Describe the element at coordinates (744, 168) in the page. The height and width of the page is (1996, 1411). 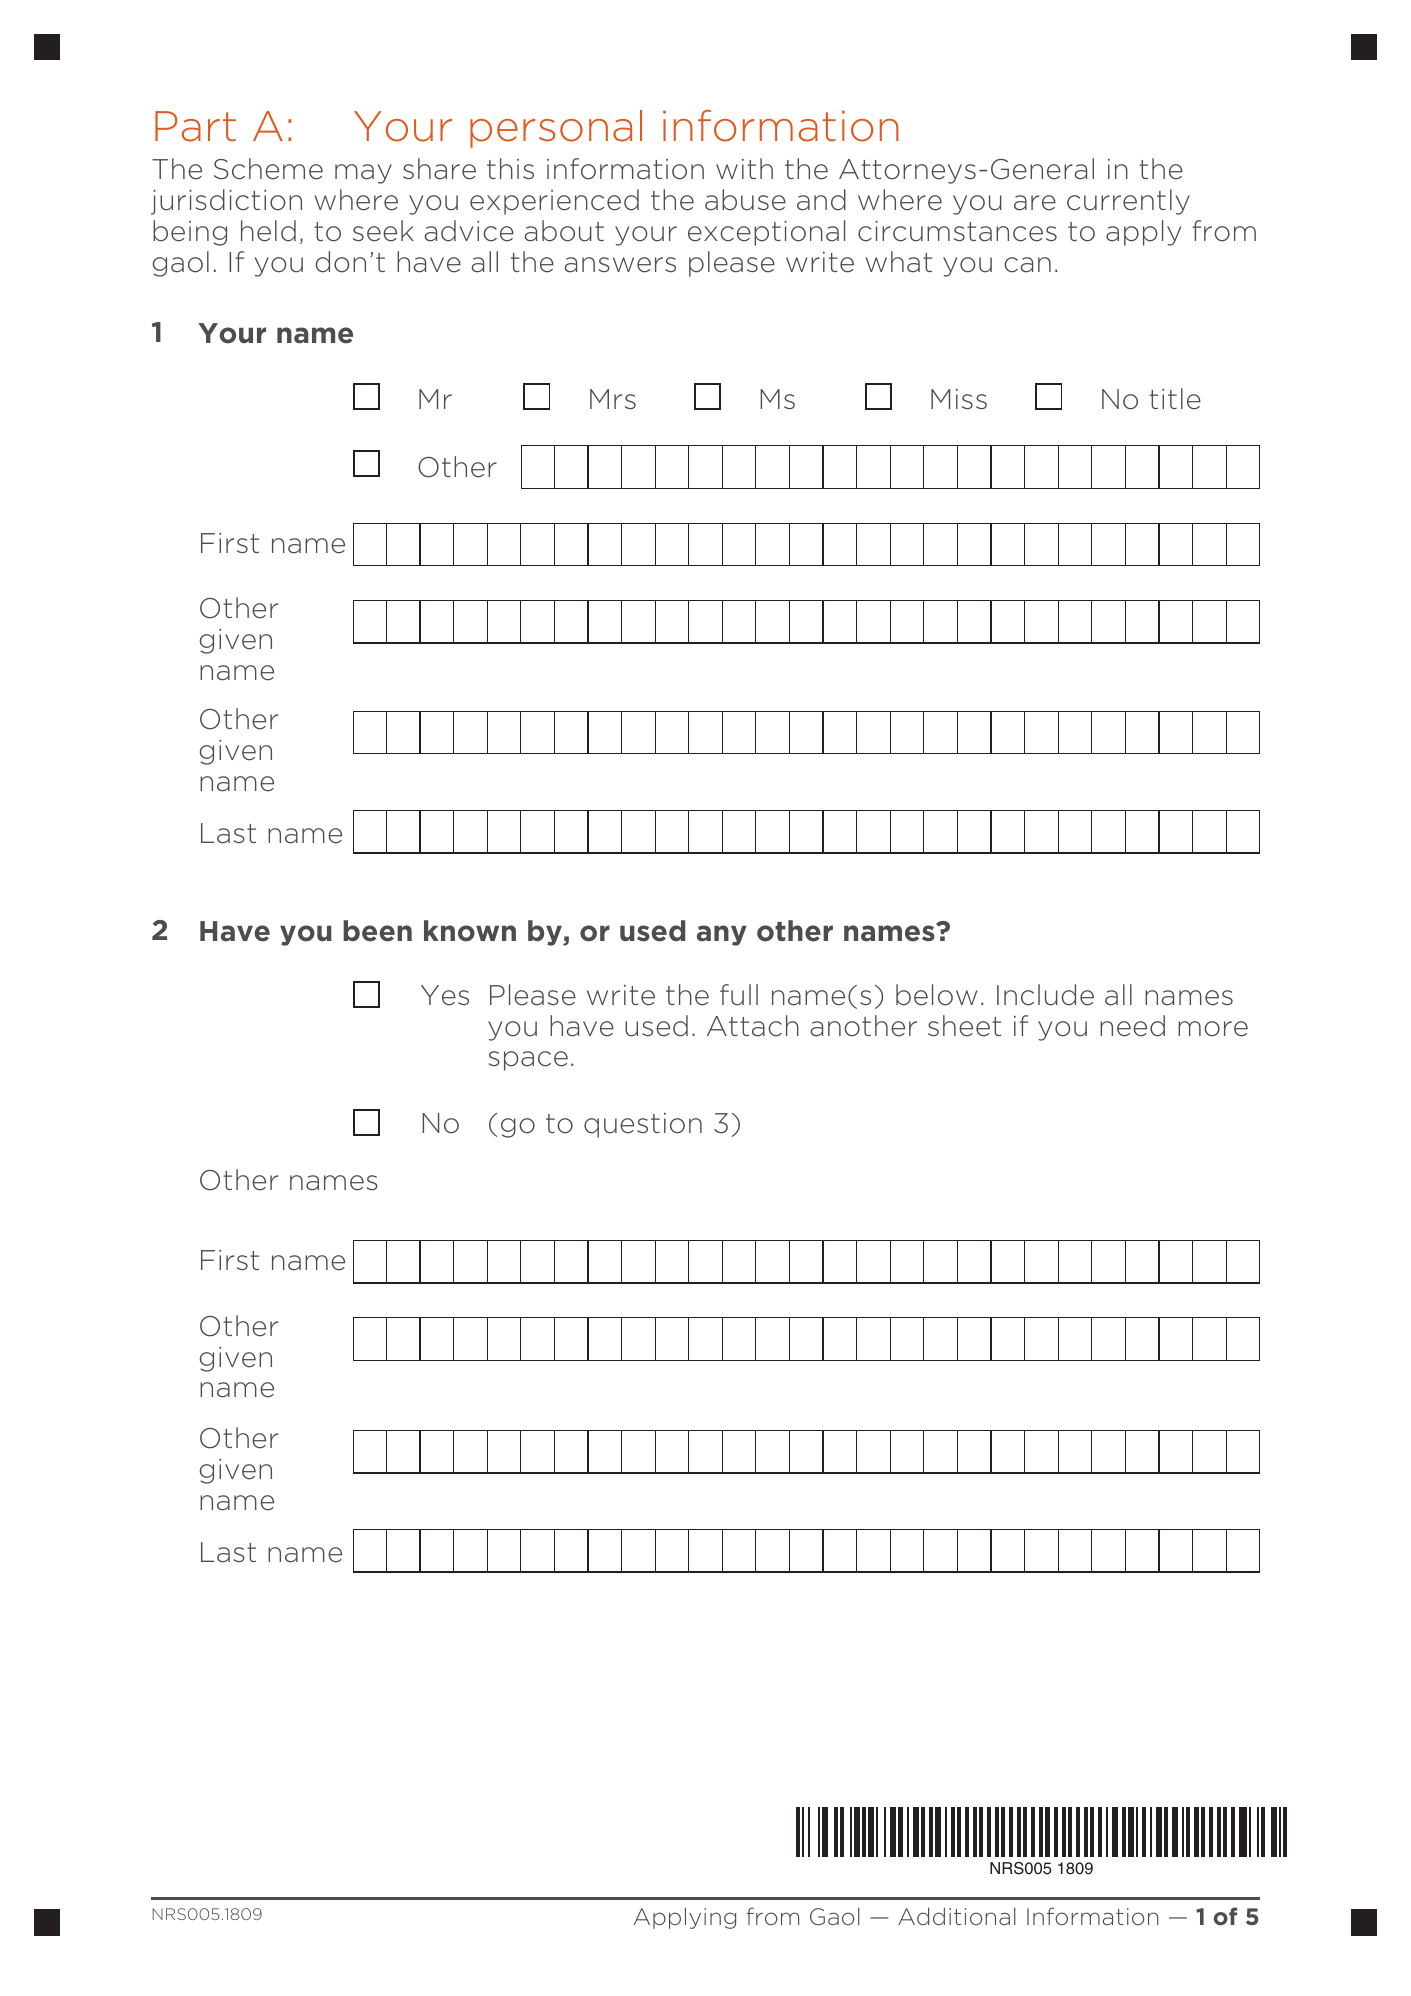
I see `with` at that location.
